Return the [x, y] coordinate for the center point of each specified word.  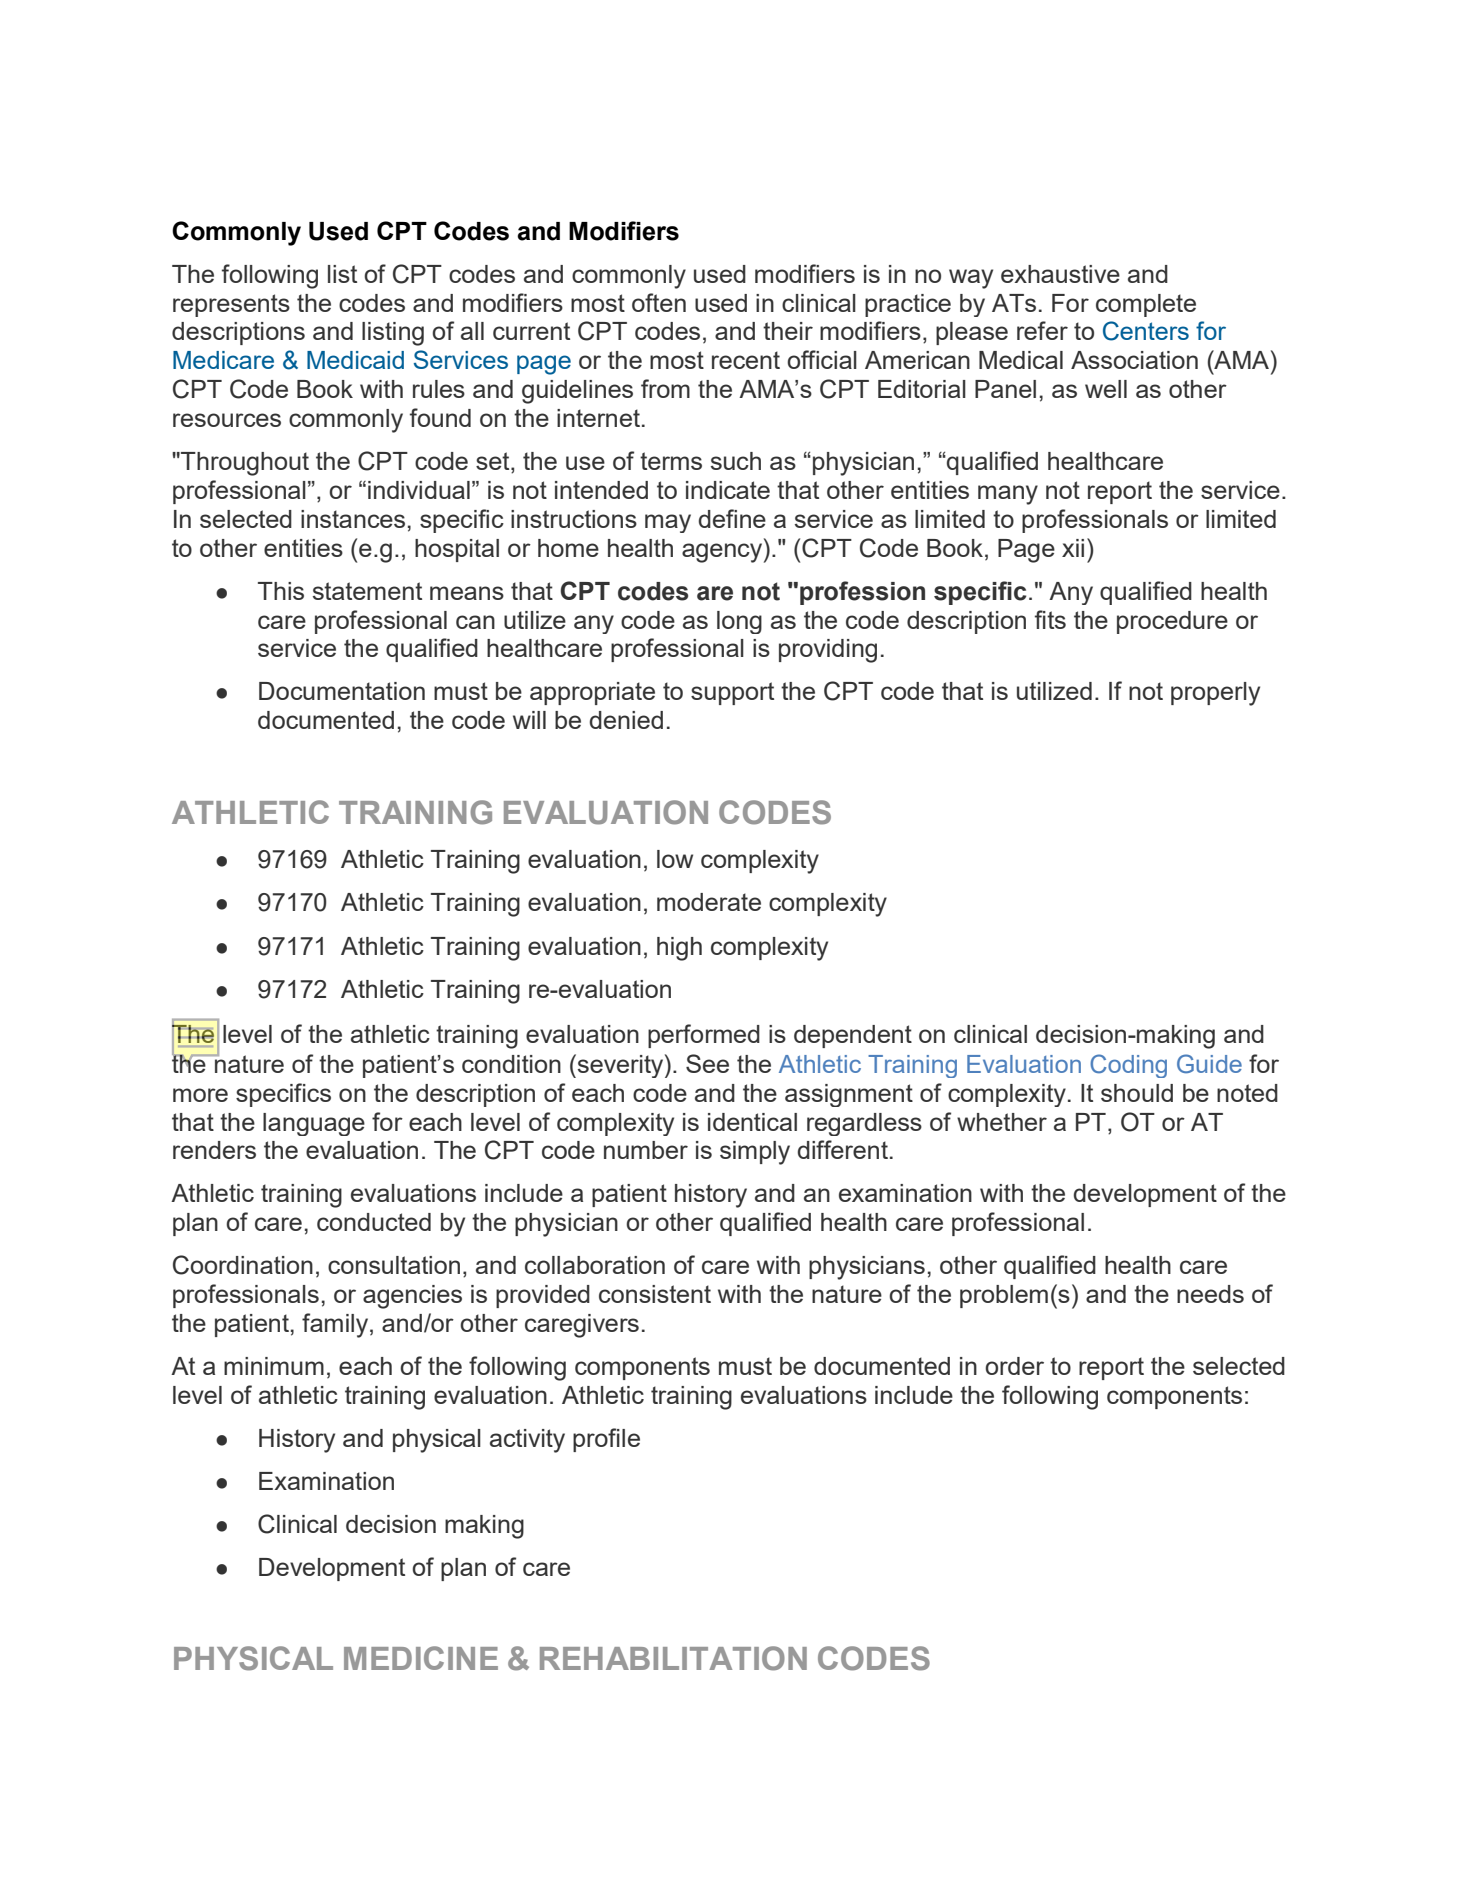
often [659, 302]
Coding [1128, 1066]
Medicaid [355, 360]
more [200, 1095]
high [679, 949]
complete [1146, 305]
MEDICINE [421, 1658]
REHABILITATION [673, 1658]
